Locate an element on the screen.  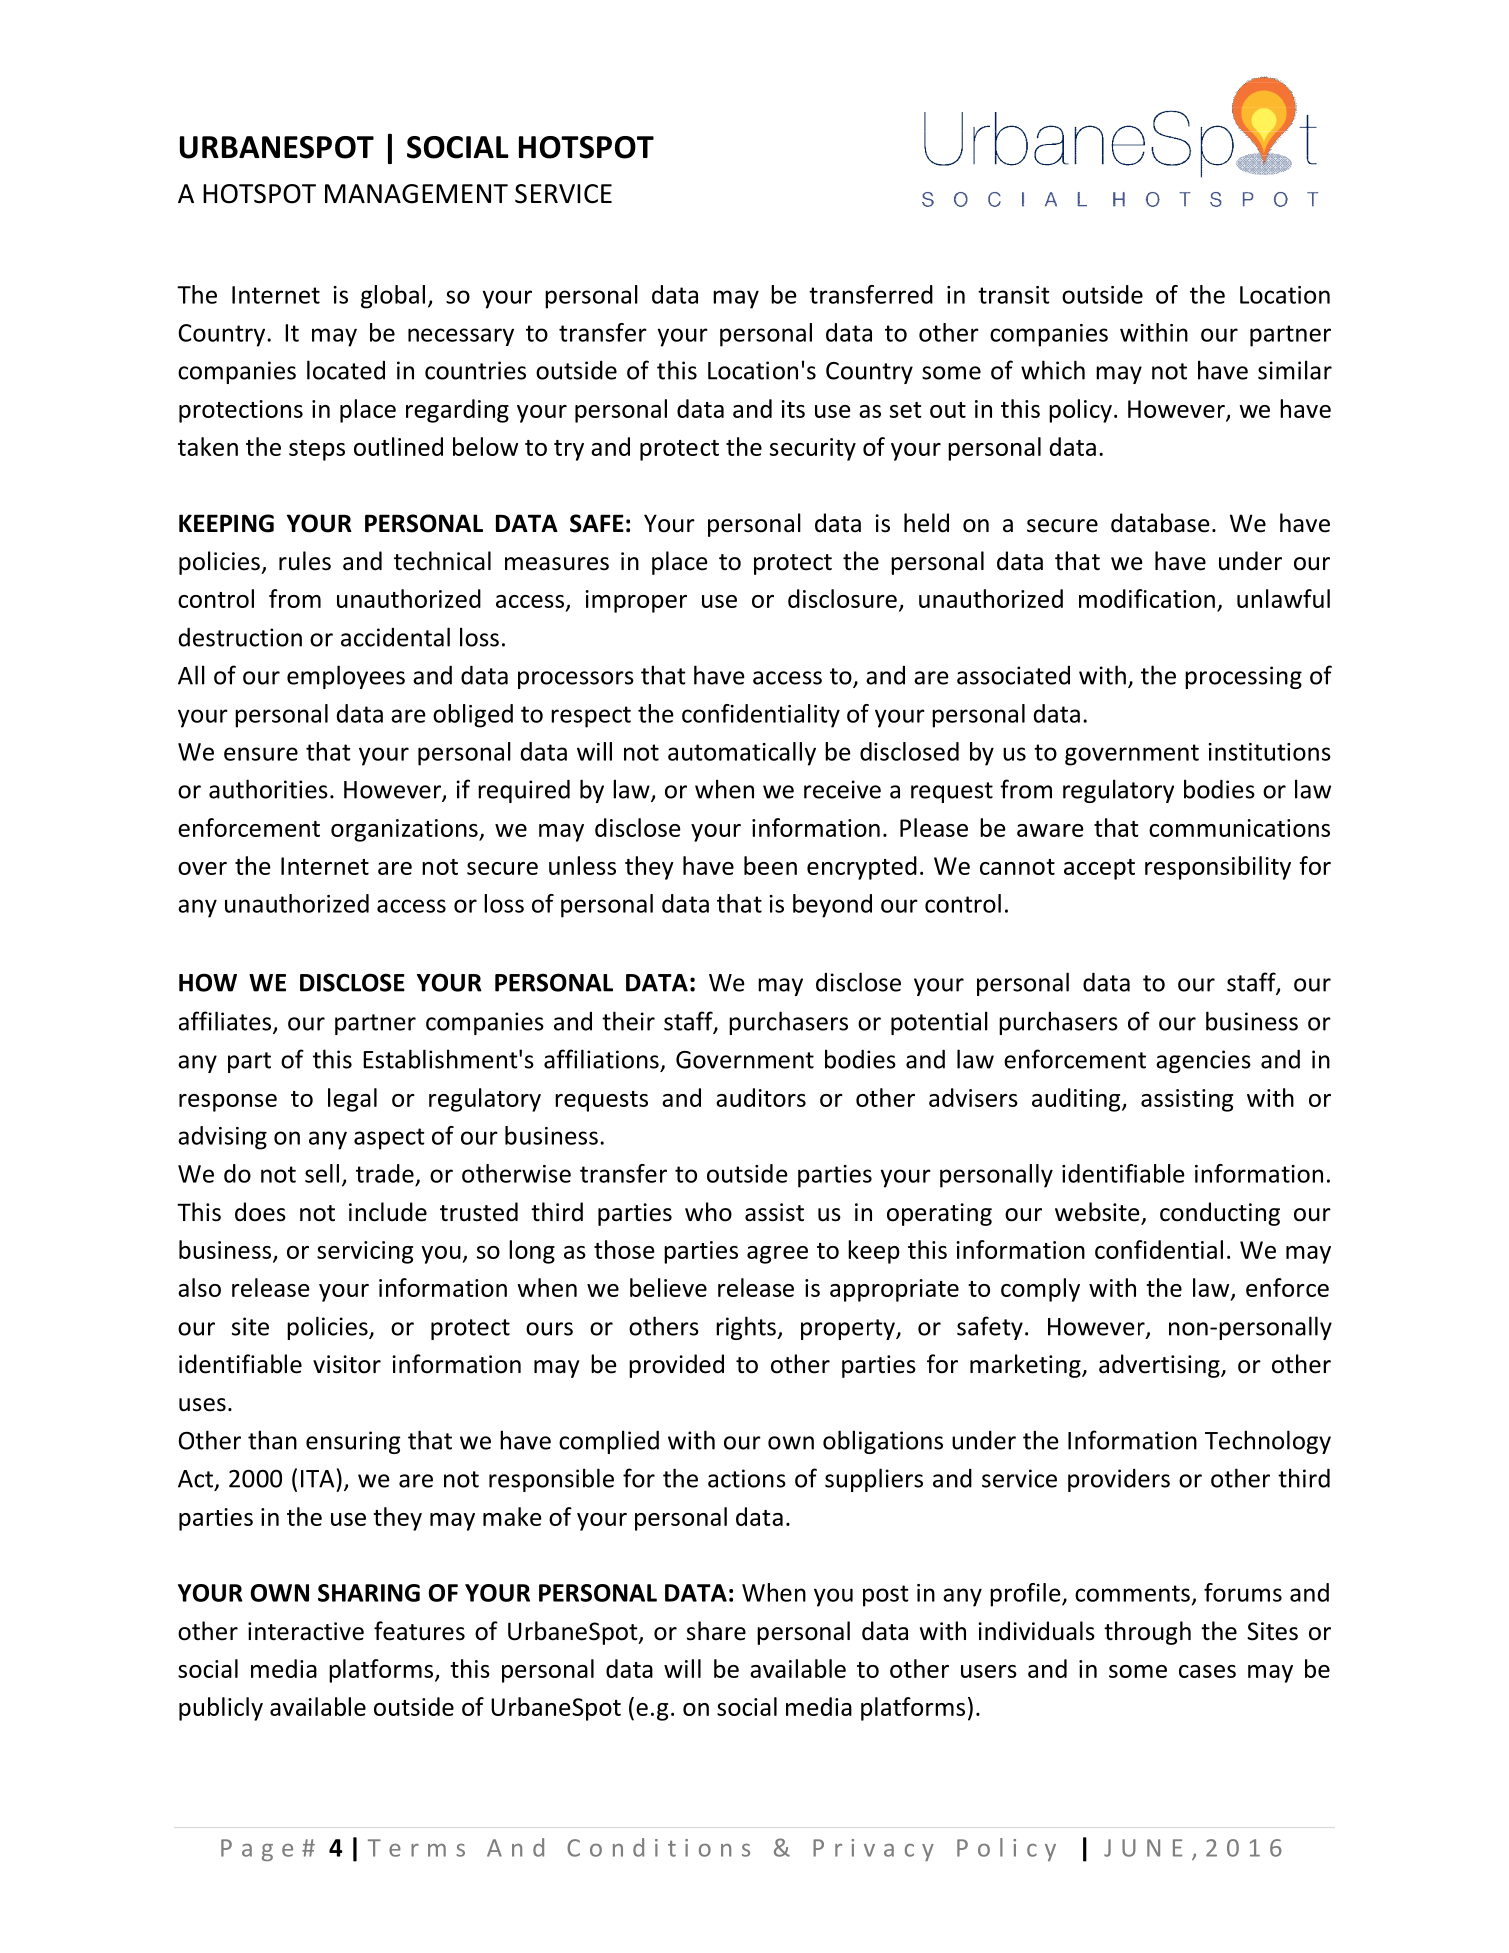
its is located at coordinates (793, 409).
